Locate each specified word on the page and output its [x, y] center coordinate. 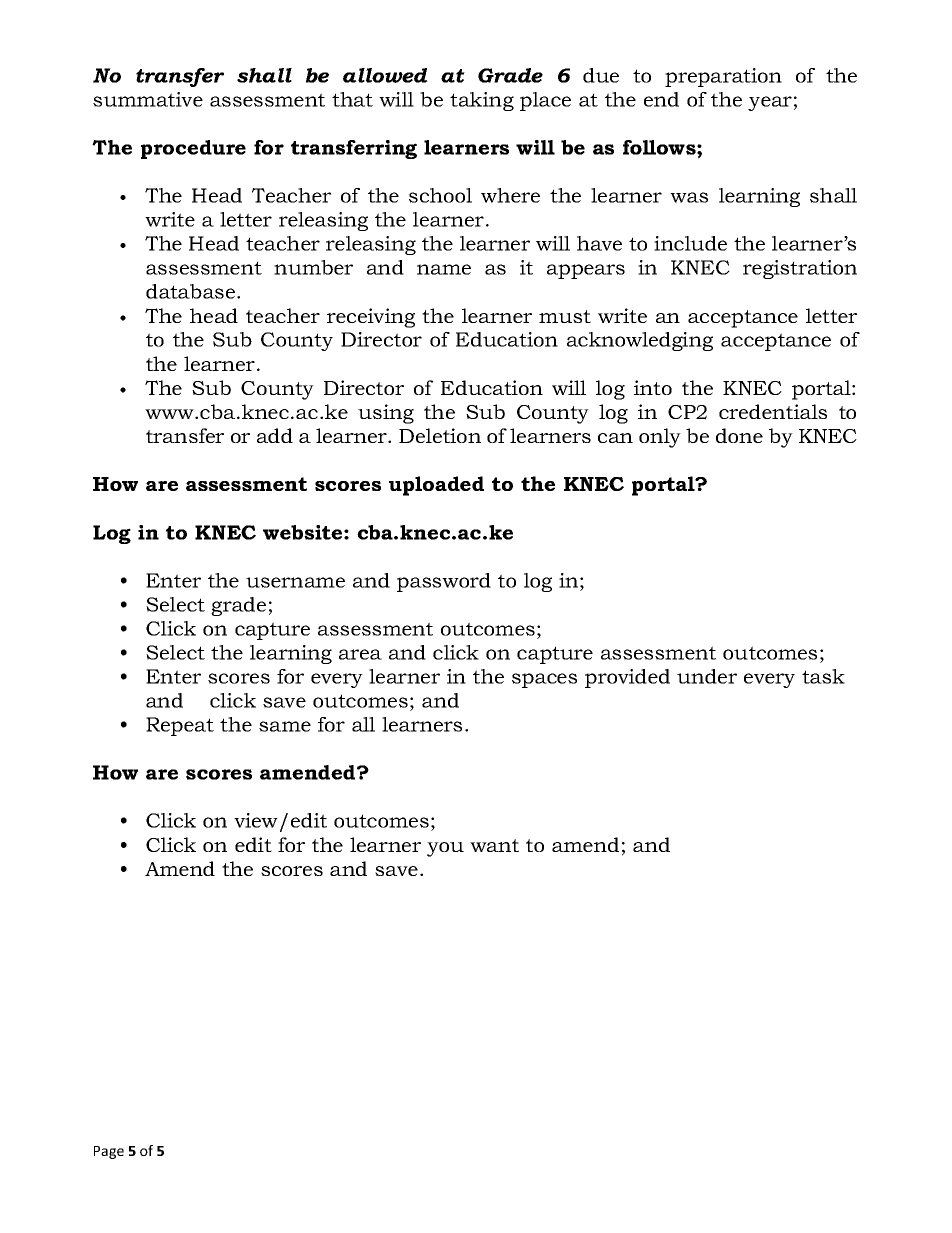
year [770, 103]
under [707, 676]
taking [482, 101]
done [739, 435]
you [445, 849]
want [494, 845]
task [823, 676]
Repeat [180, 726]
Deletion [440, 435]
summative [148, 99]
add [275, 435]
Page [109, 1152]
